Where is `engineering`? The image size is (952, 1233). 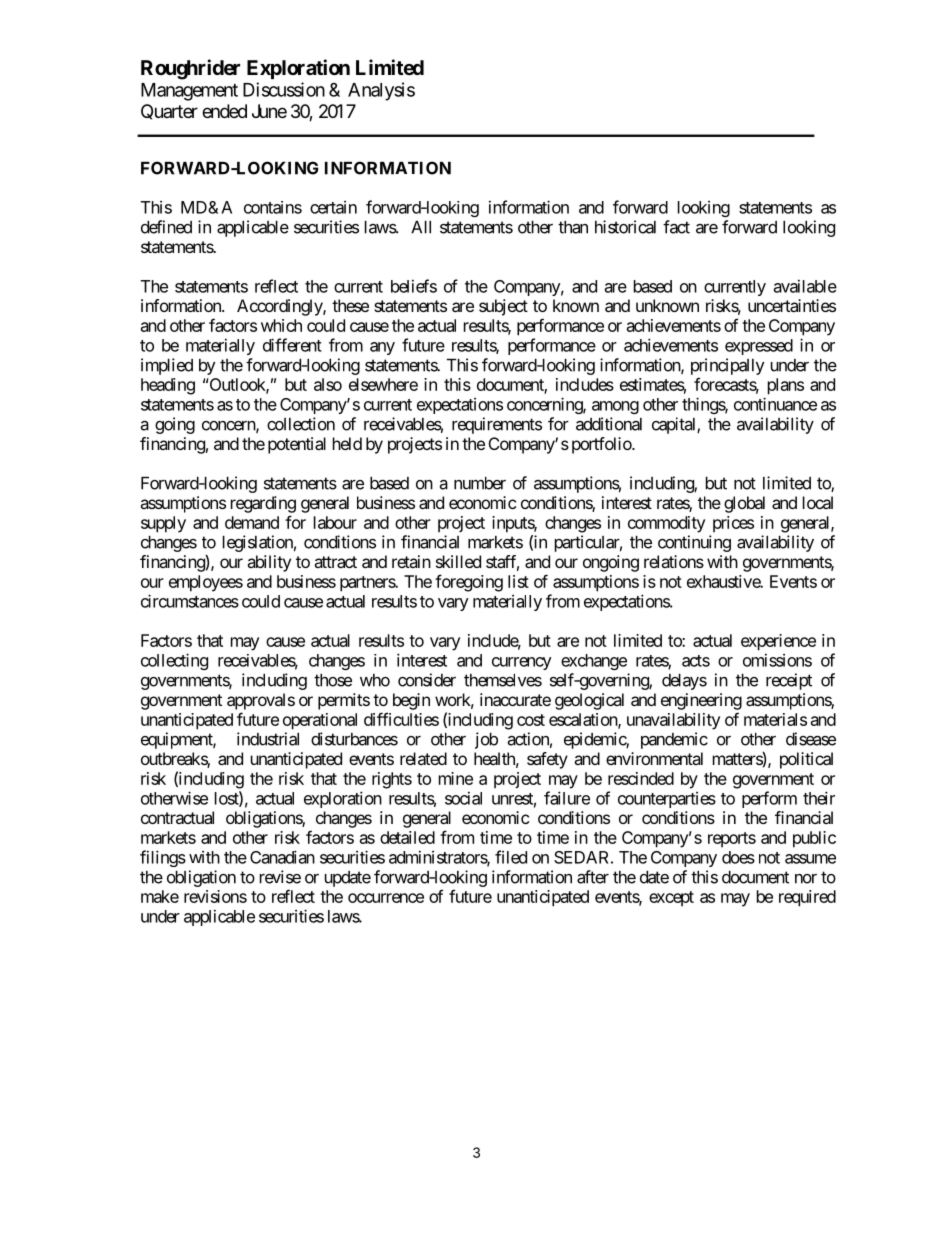
engineering is located at coordinates (701, 701).
